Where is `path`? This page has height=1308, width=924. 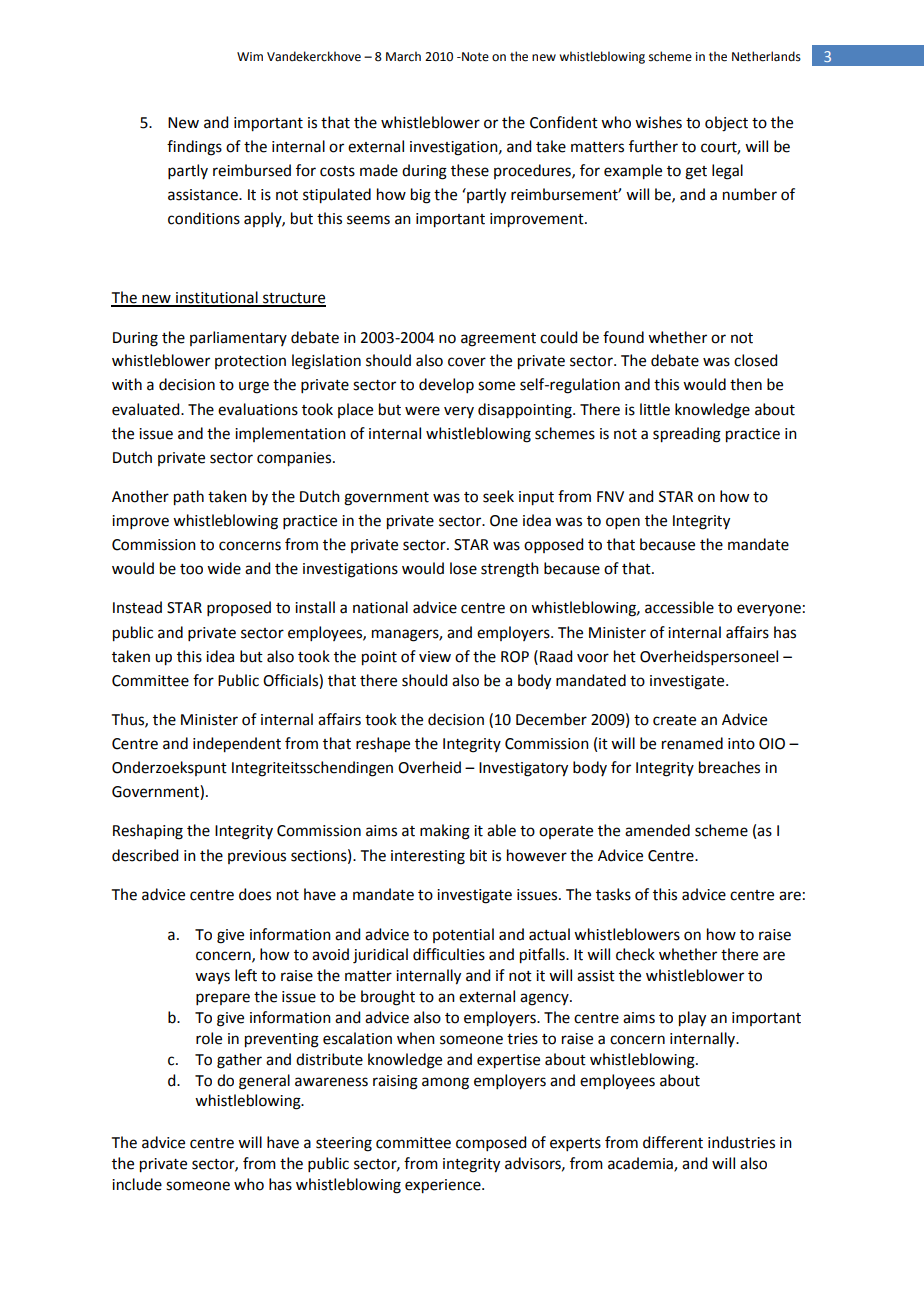
path is located at coordinates (189, 498).
